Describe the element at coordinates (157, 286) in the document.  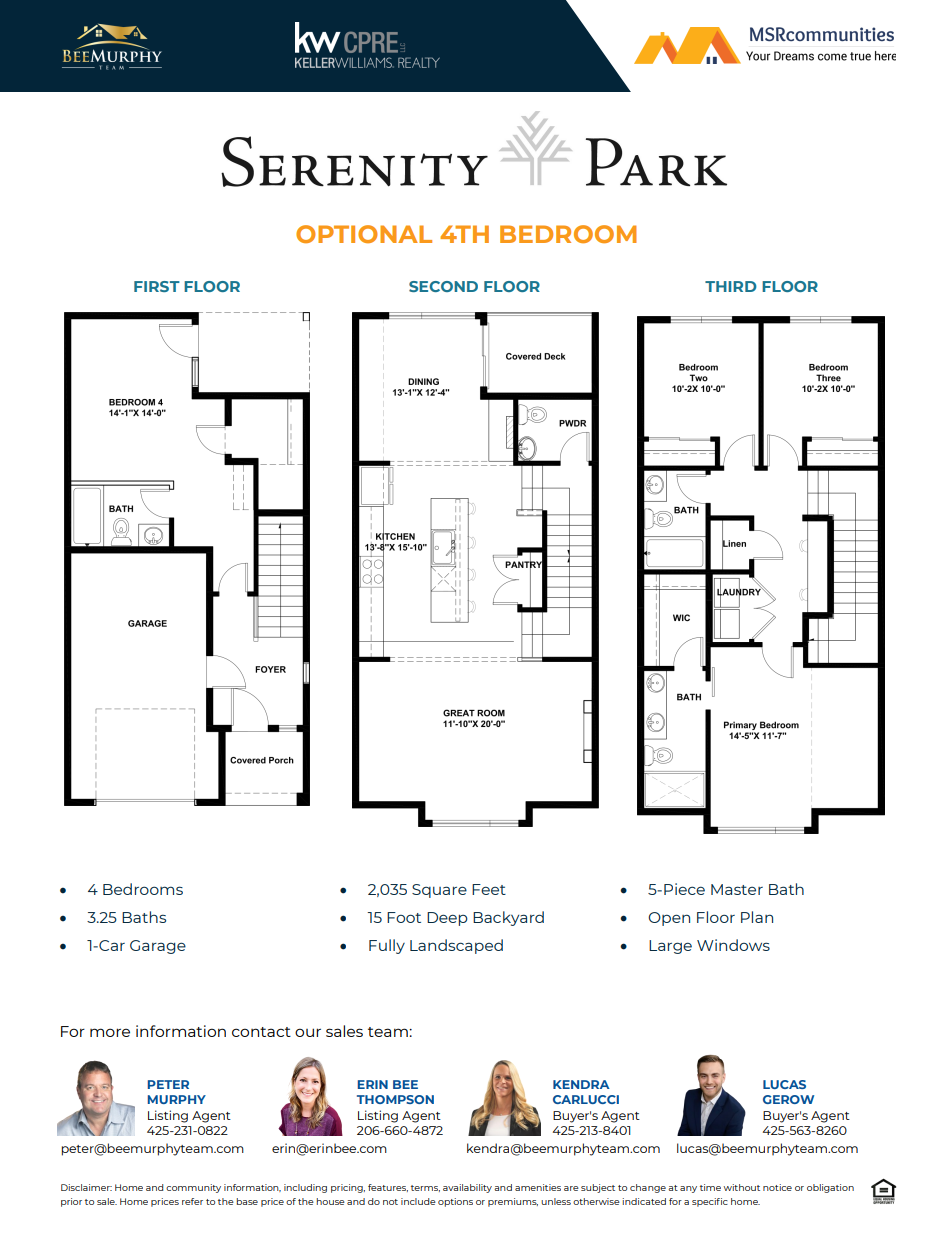
I see `FIRST` at that location.
